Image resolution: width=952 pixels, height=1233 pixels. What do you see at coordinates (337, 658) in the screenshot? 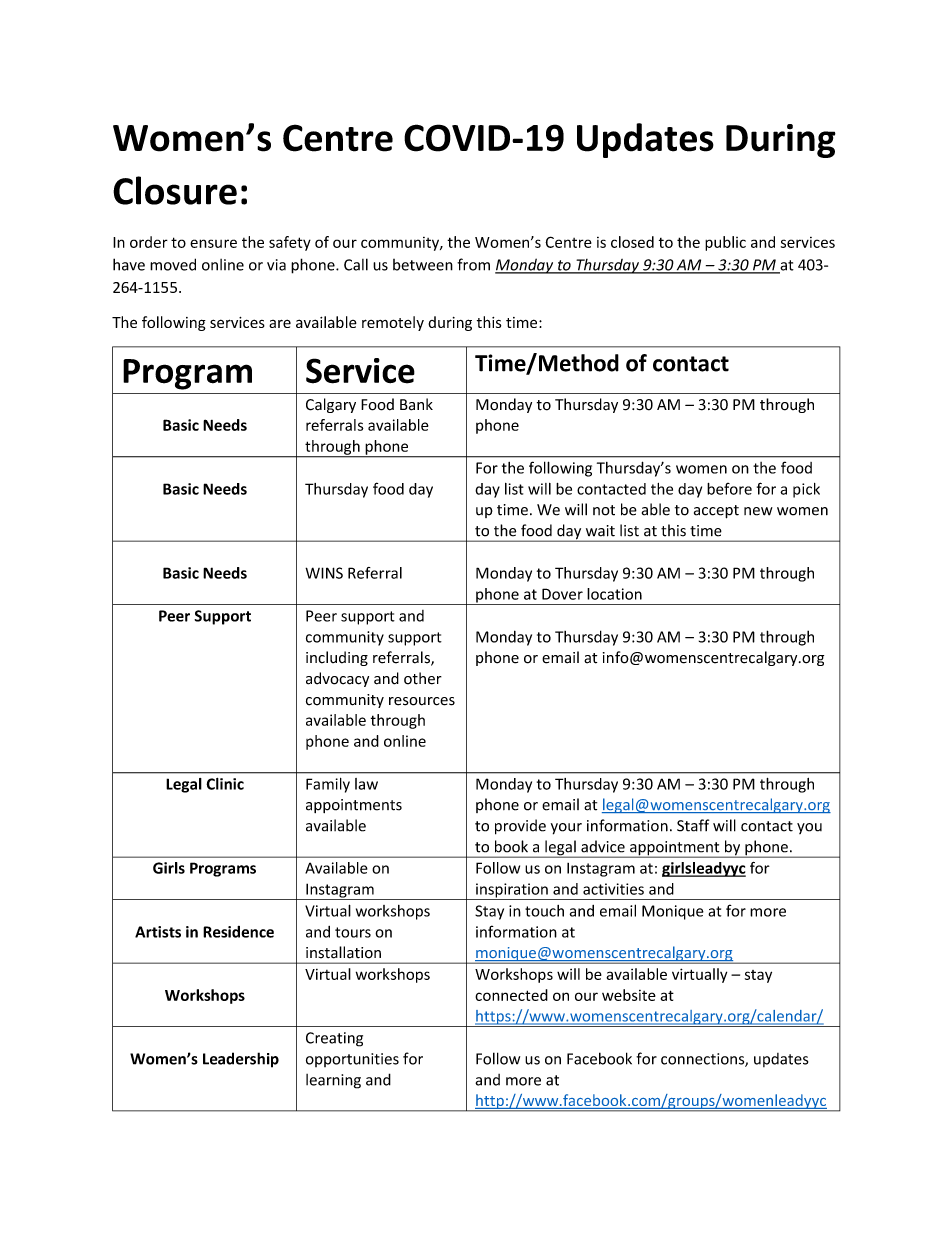
I see `including` at bounding box center [337, 658].
